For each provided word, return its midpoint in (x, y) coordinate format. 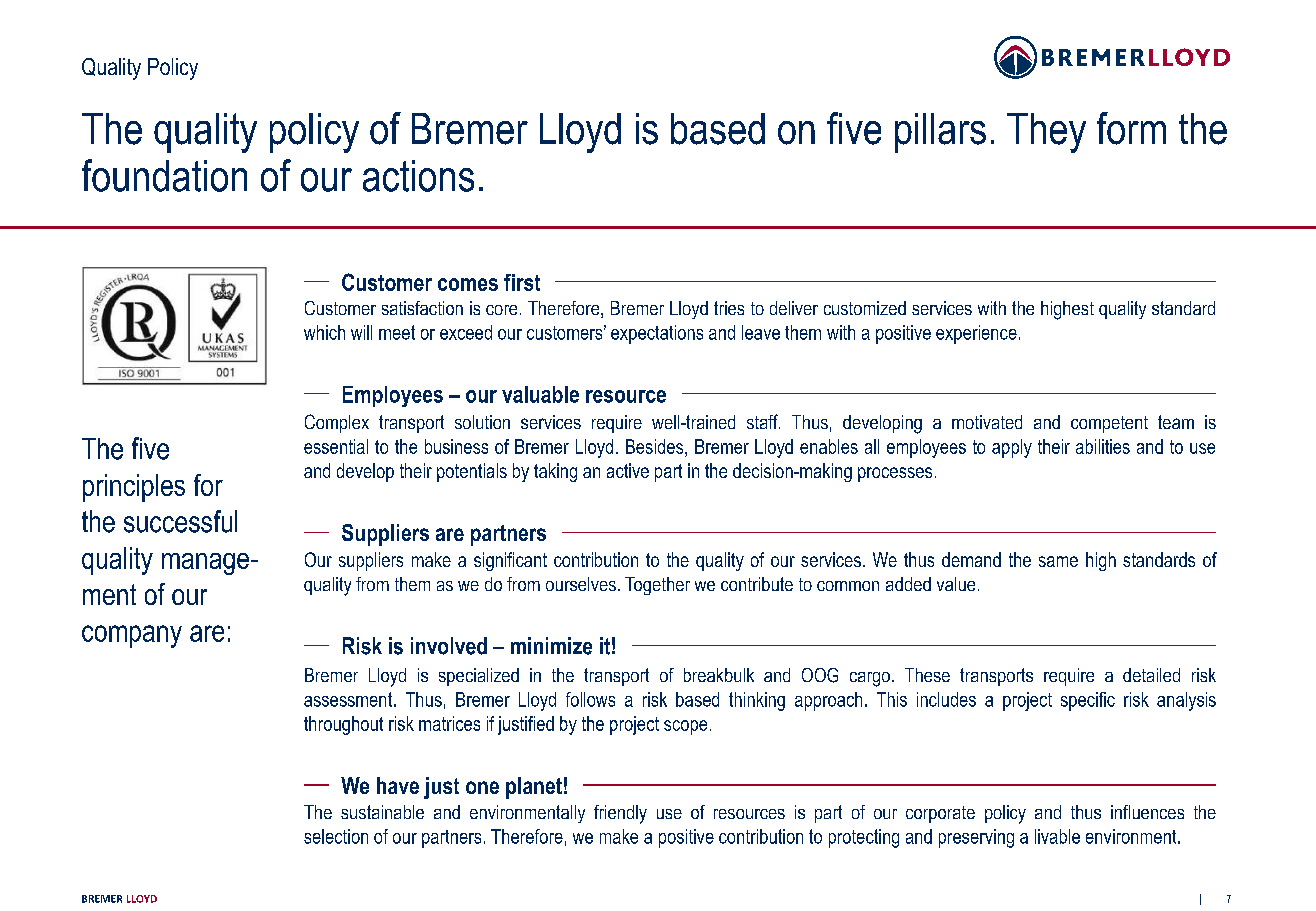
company (132, 636)
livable (1057, 836)
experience (976, 334)
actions (418, 176)
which (324, 332)
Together (657, 586)
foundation (164, 175)
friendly (620, 814)
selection (336, 836)
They (1046, 133)
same (1058, 561)
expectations (657, 334)
